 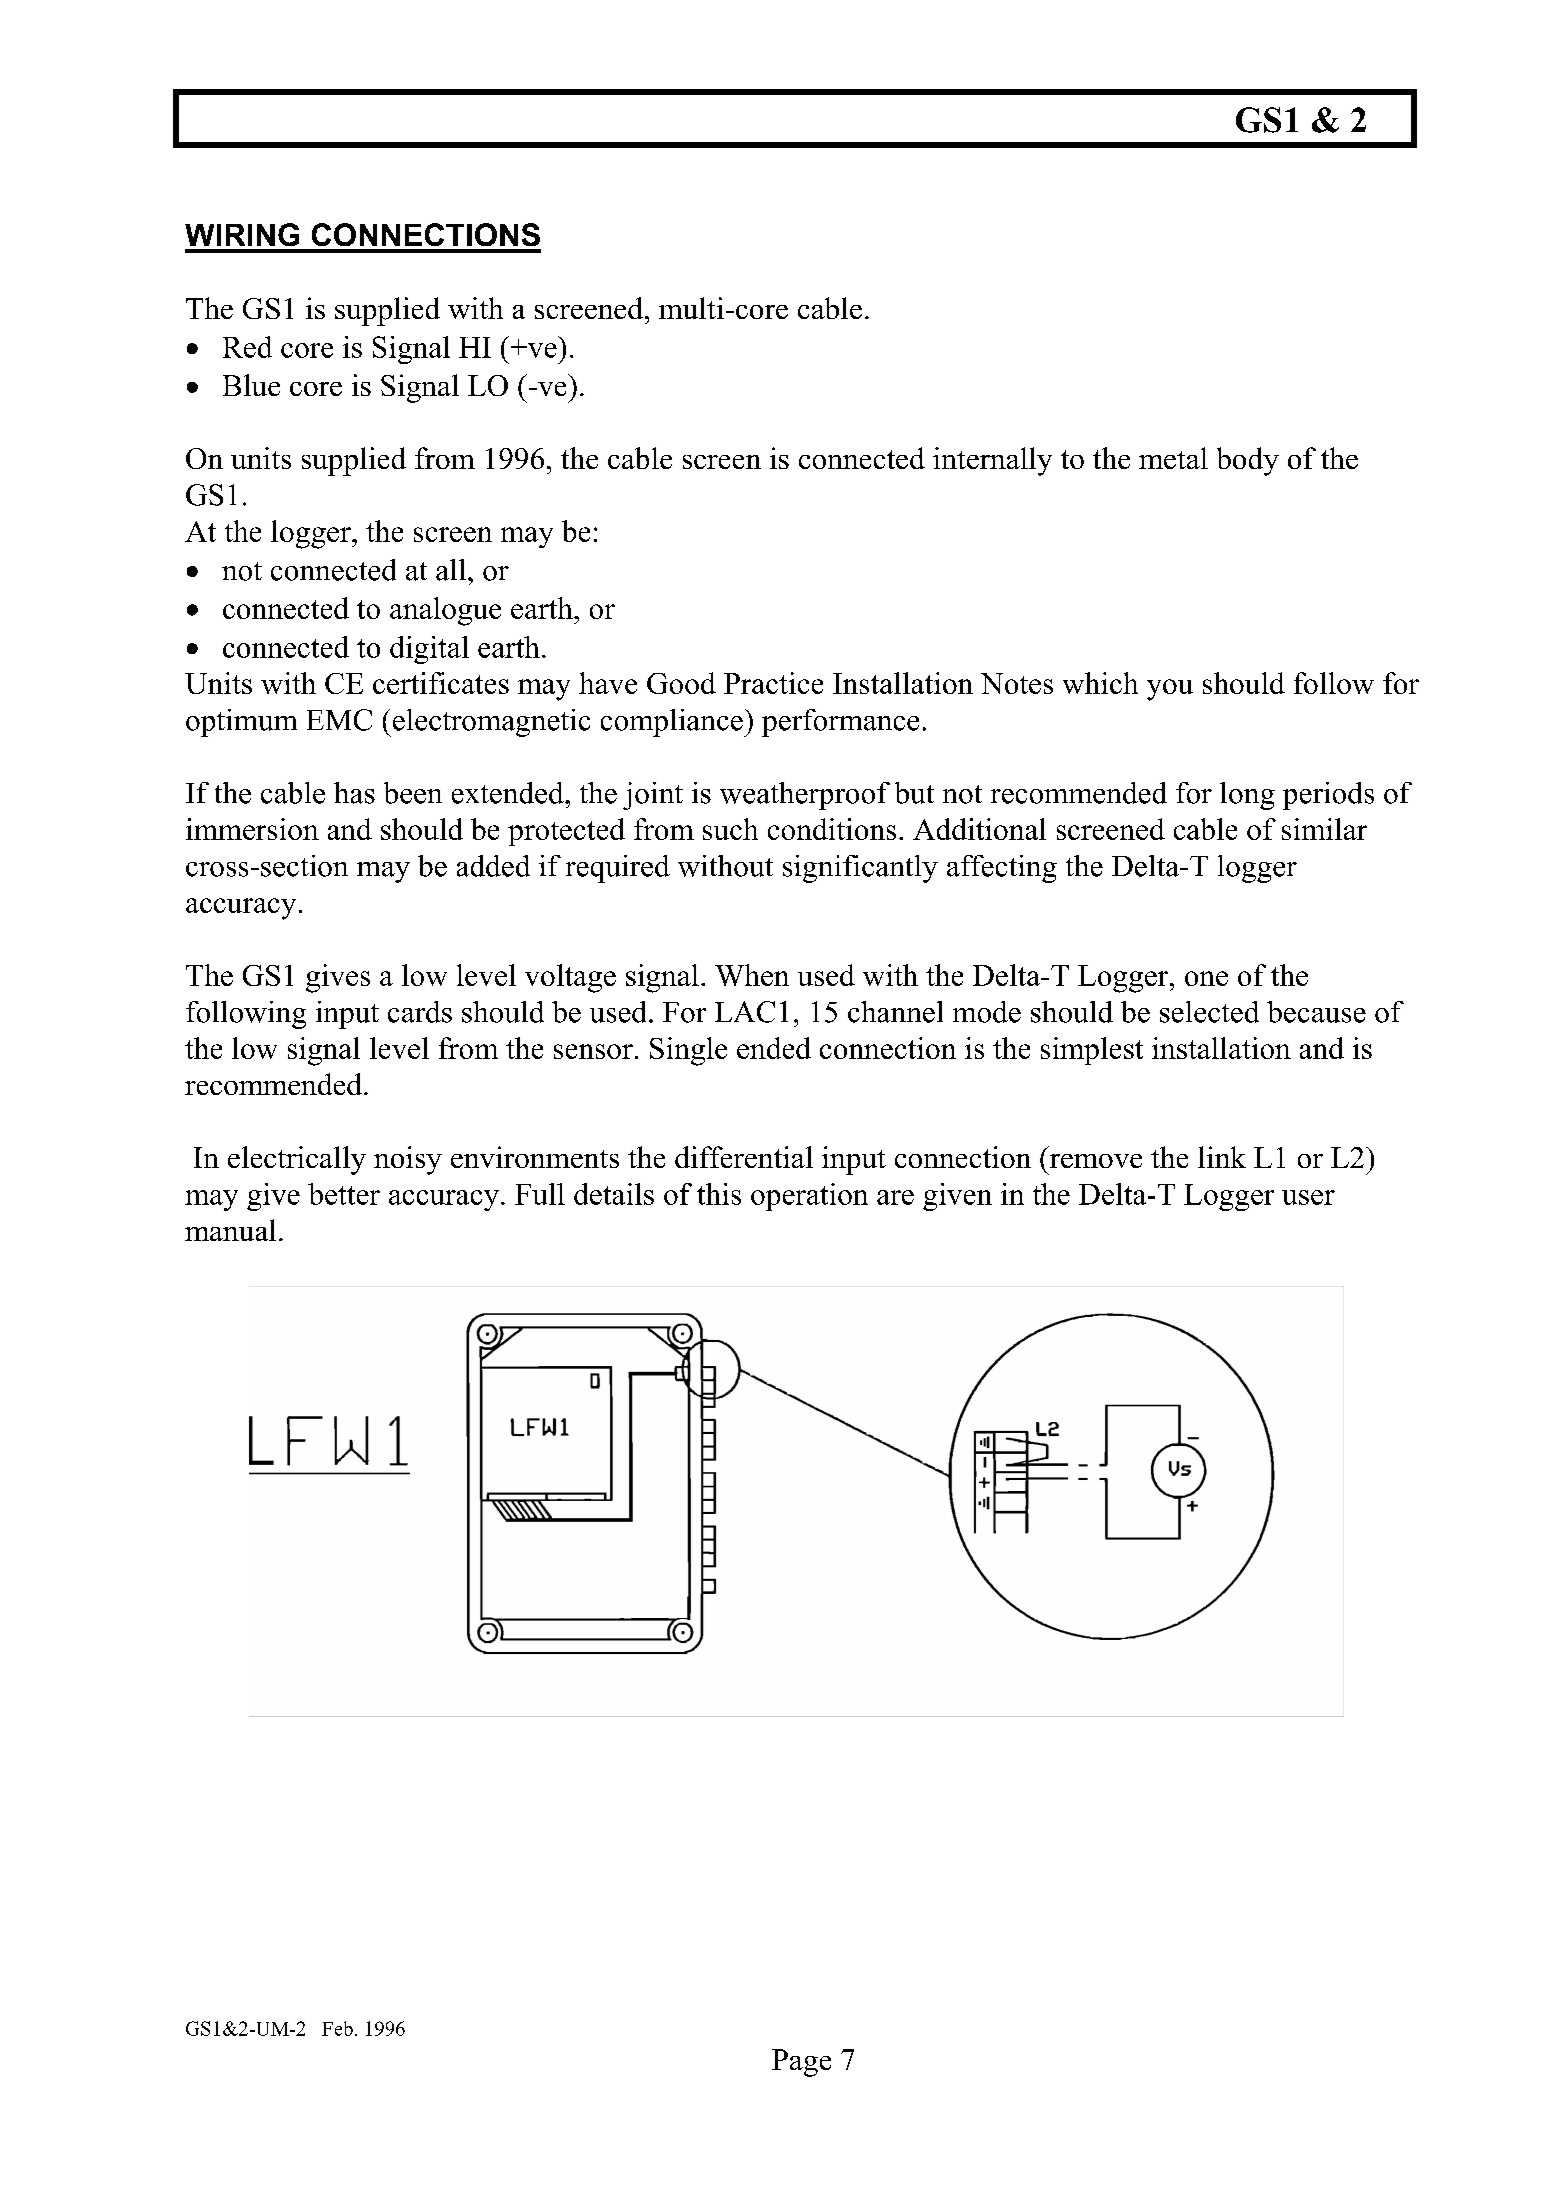 I want to click on Blue, so click(x=251, y=385).
